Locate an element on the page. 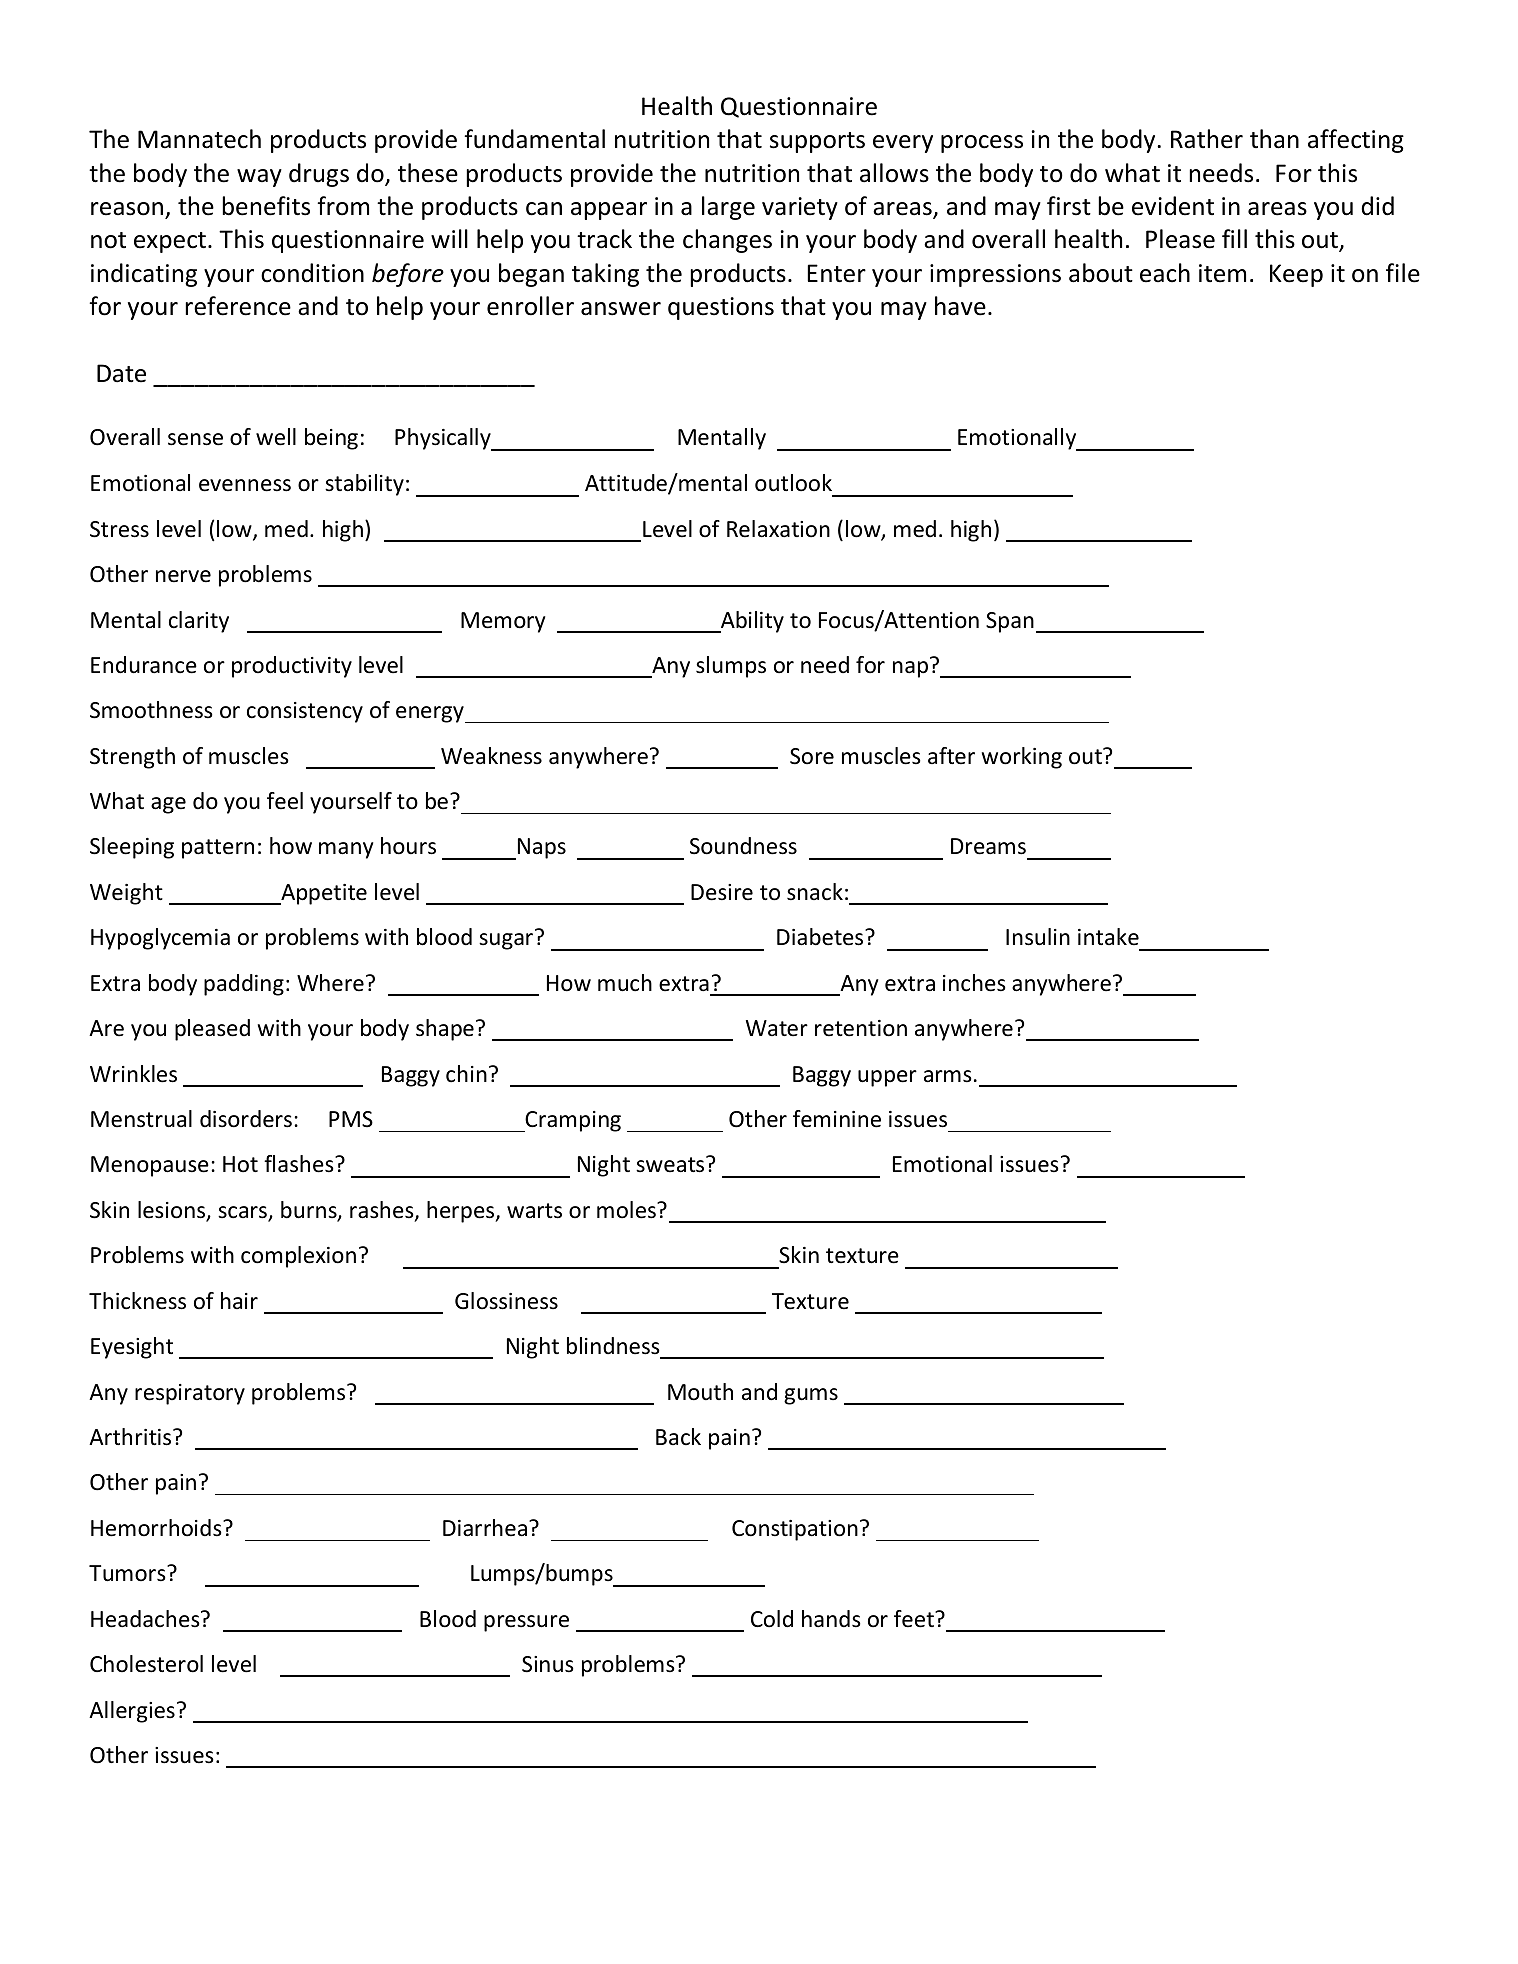  productivity is located at coordinates (292, 667).
